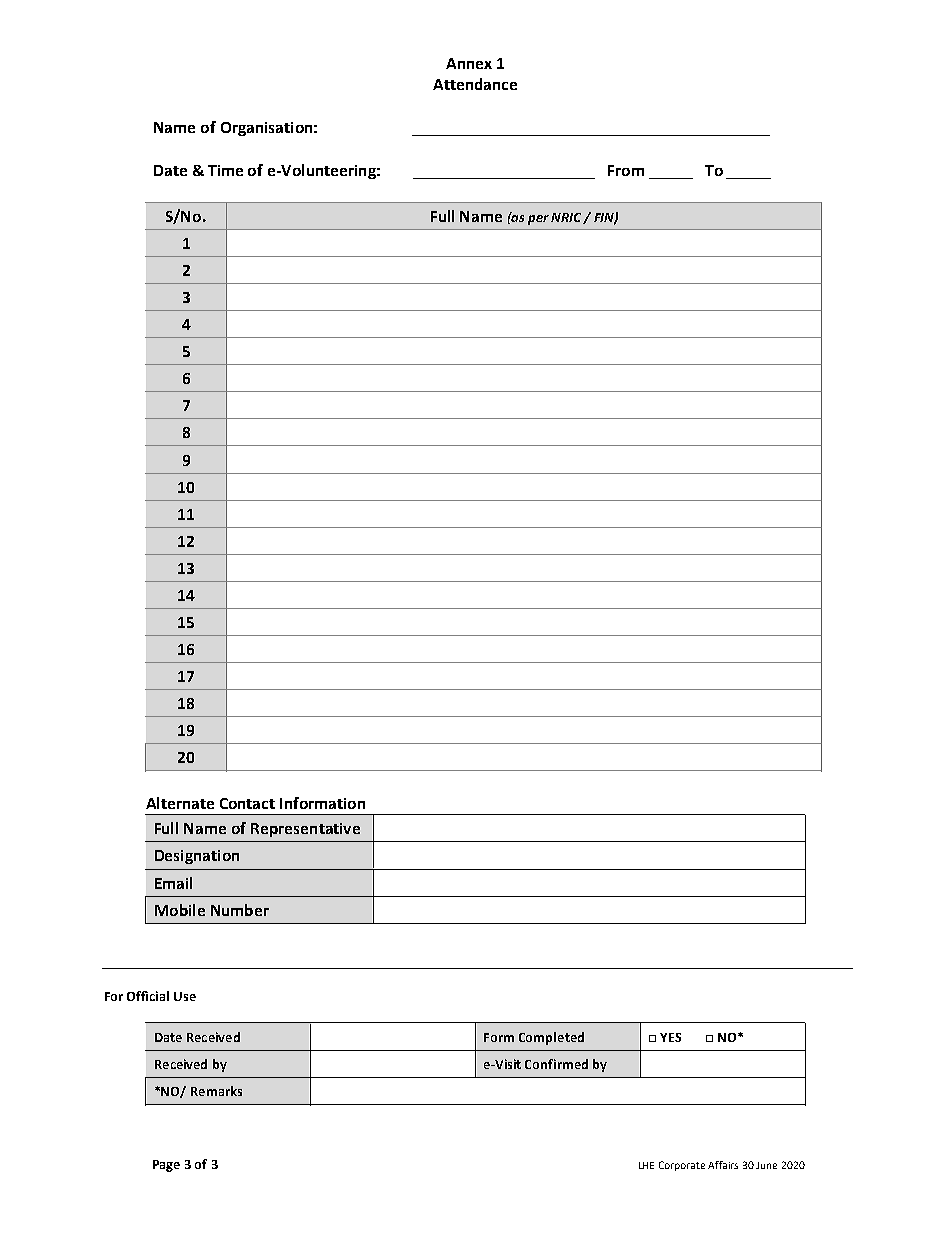  What do you see at coordinates (247, 803) in the screenshot?
I see `Contact` at bounding box center [247, 803].
